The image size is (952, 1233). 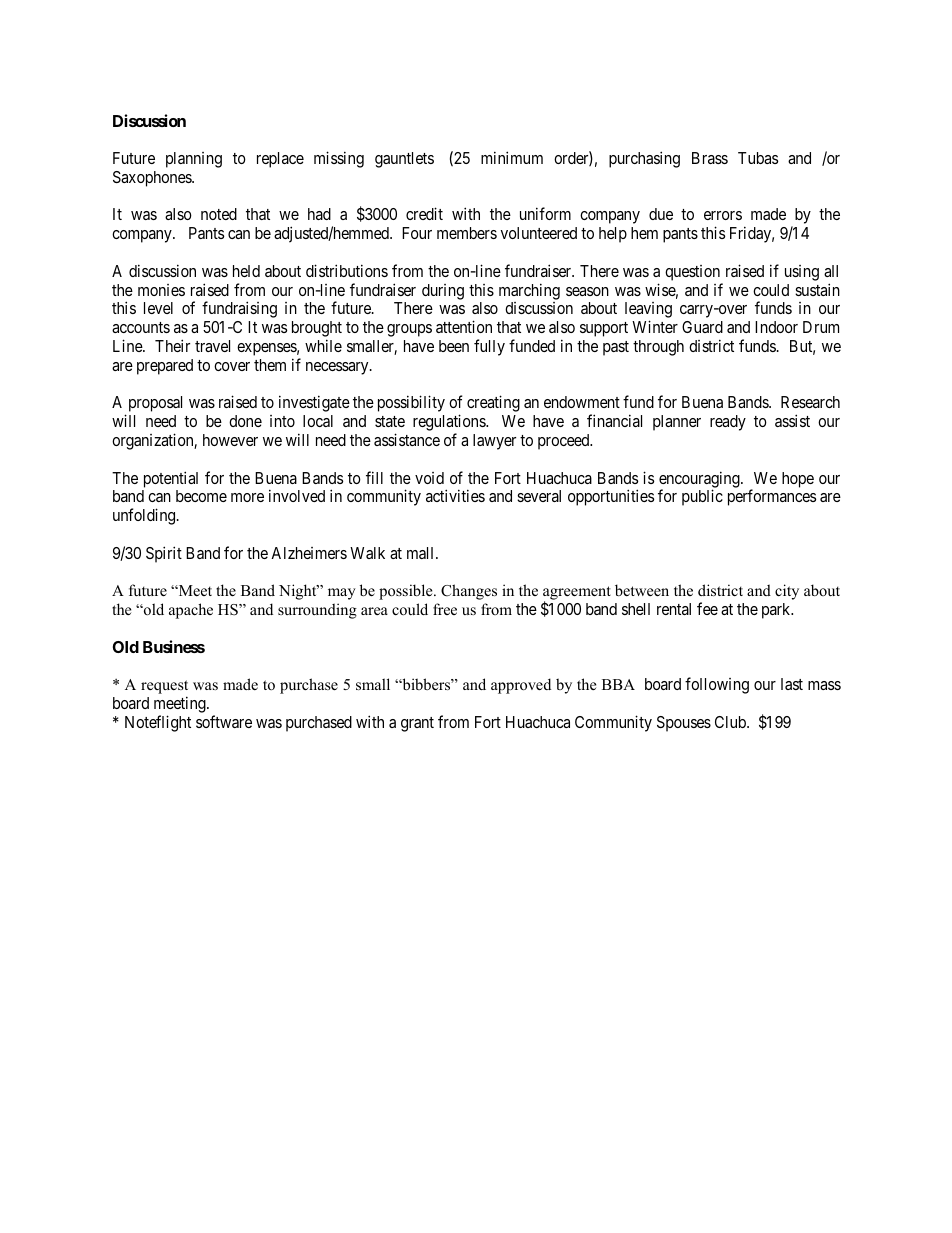 I want to click on held, so click(x=246, y=271).
